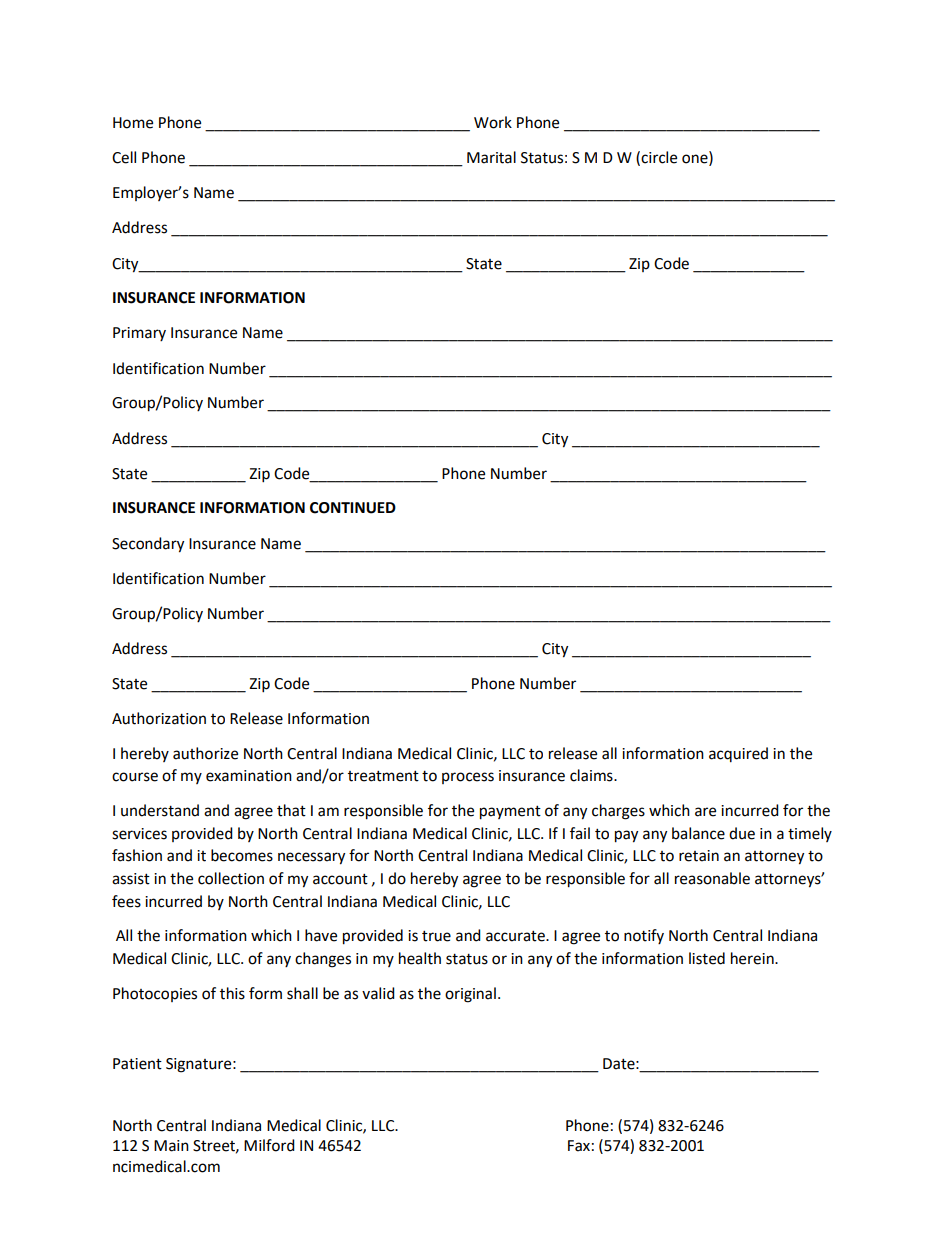  I want to click on original, so click(470, 995).
